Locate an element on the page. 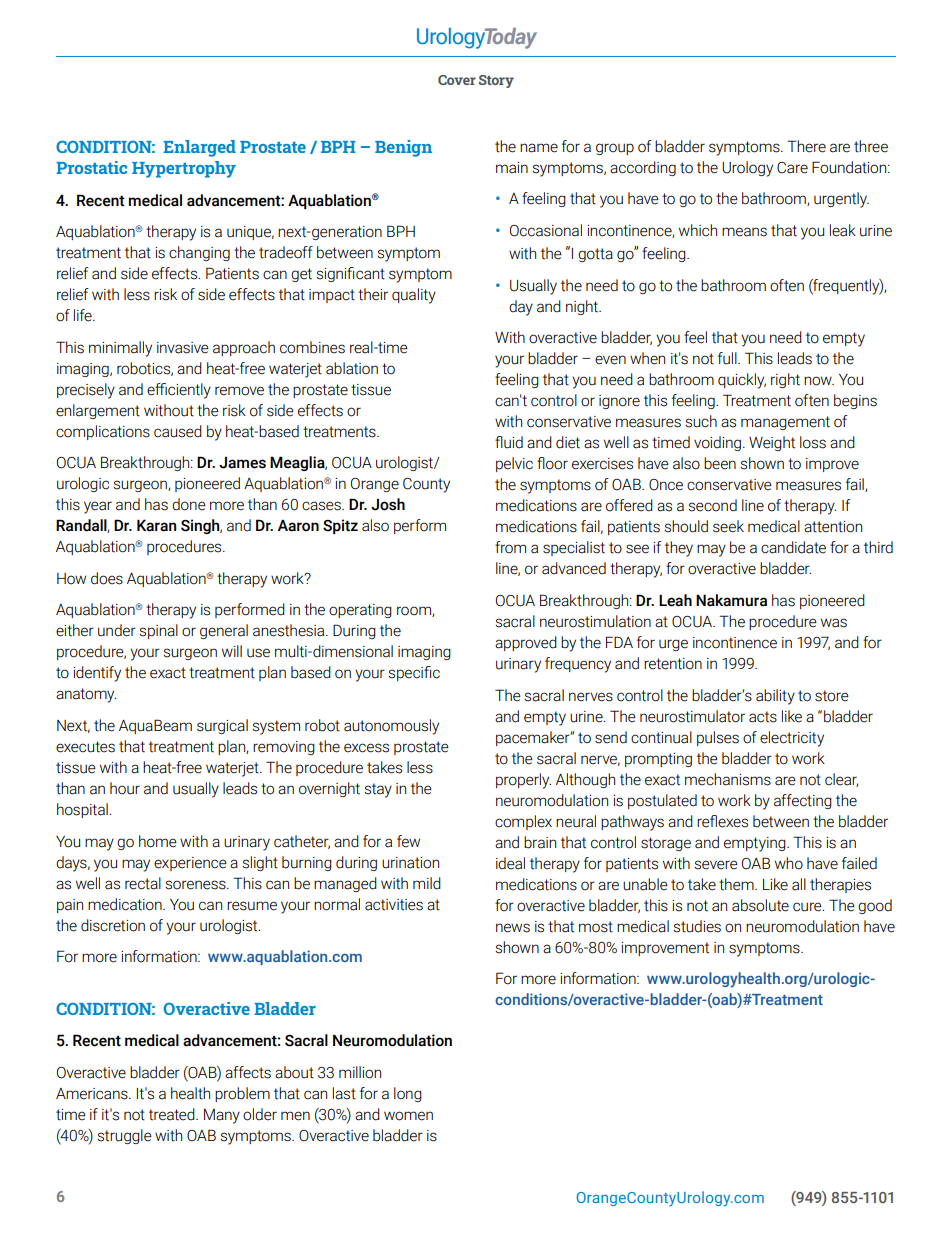  home is located at coordinates (158, 841).
